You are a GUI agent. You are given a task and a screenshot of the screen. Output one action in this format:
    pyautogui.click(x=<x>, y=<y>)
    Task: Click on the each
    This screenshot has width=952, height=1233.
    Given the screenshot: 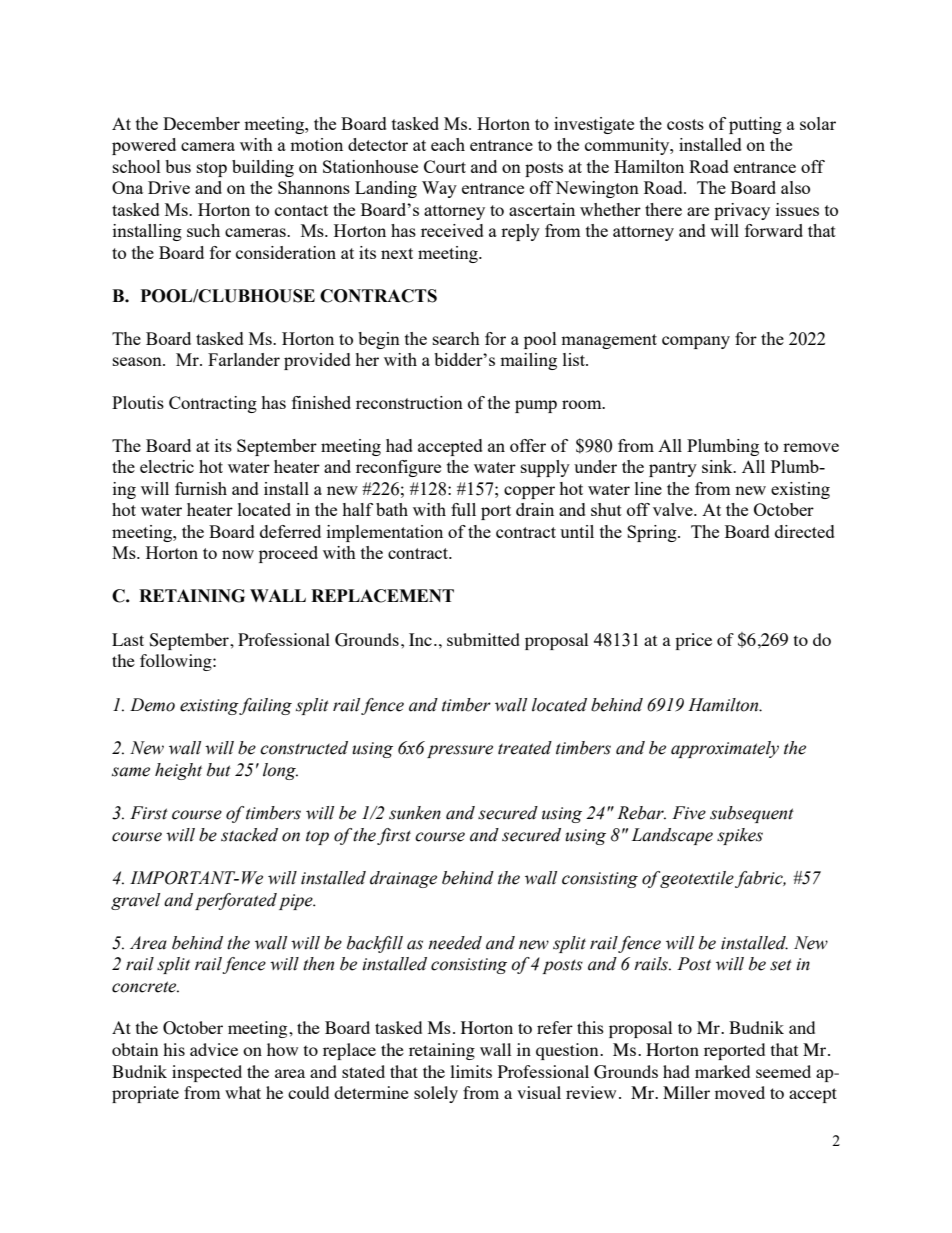 What is the action you would take?
    pyautogui.click(x=448, y=144)
